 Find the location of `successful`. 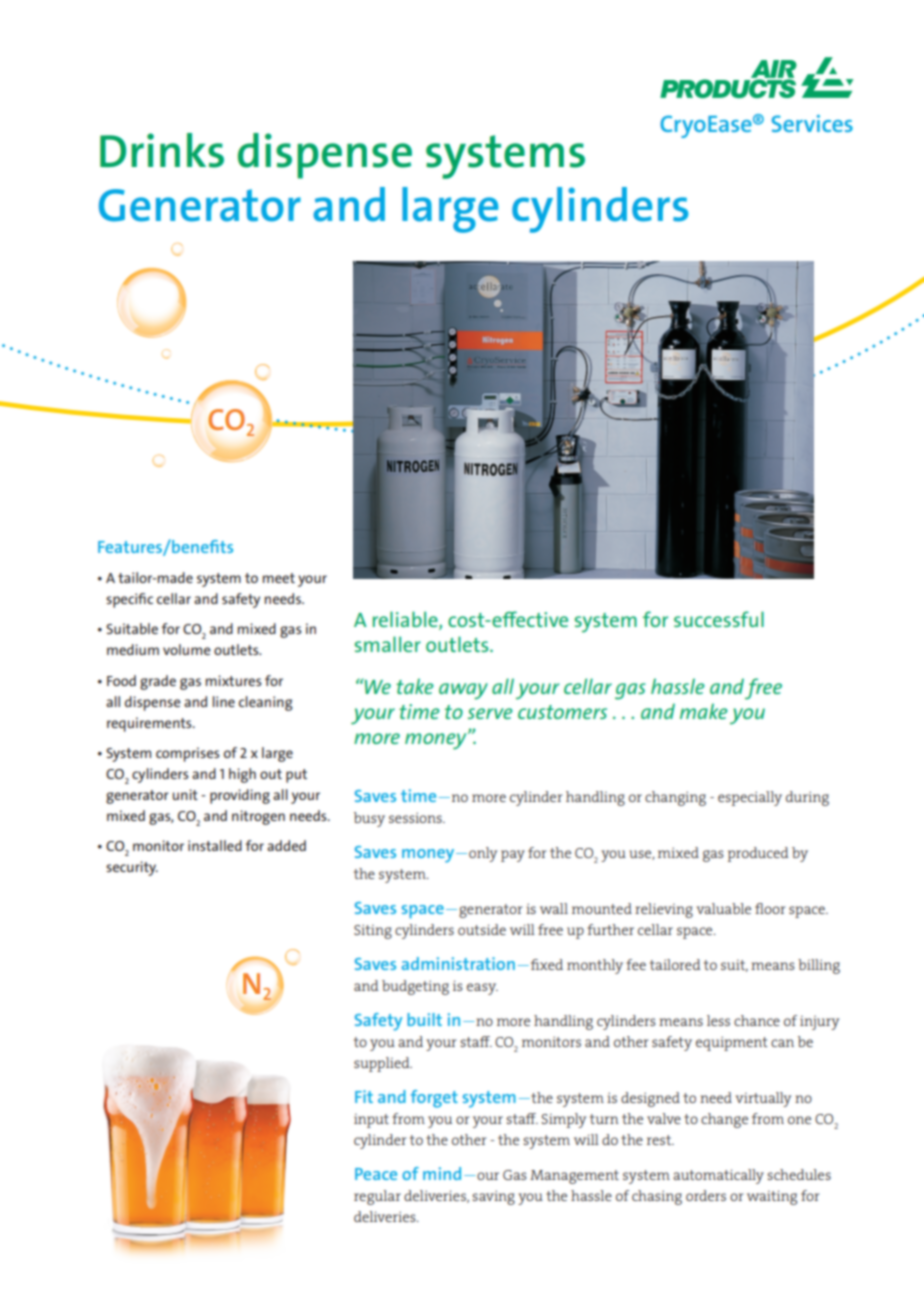

successful is located at coordinates (719, 619).
